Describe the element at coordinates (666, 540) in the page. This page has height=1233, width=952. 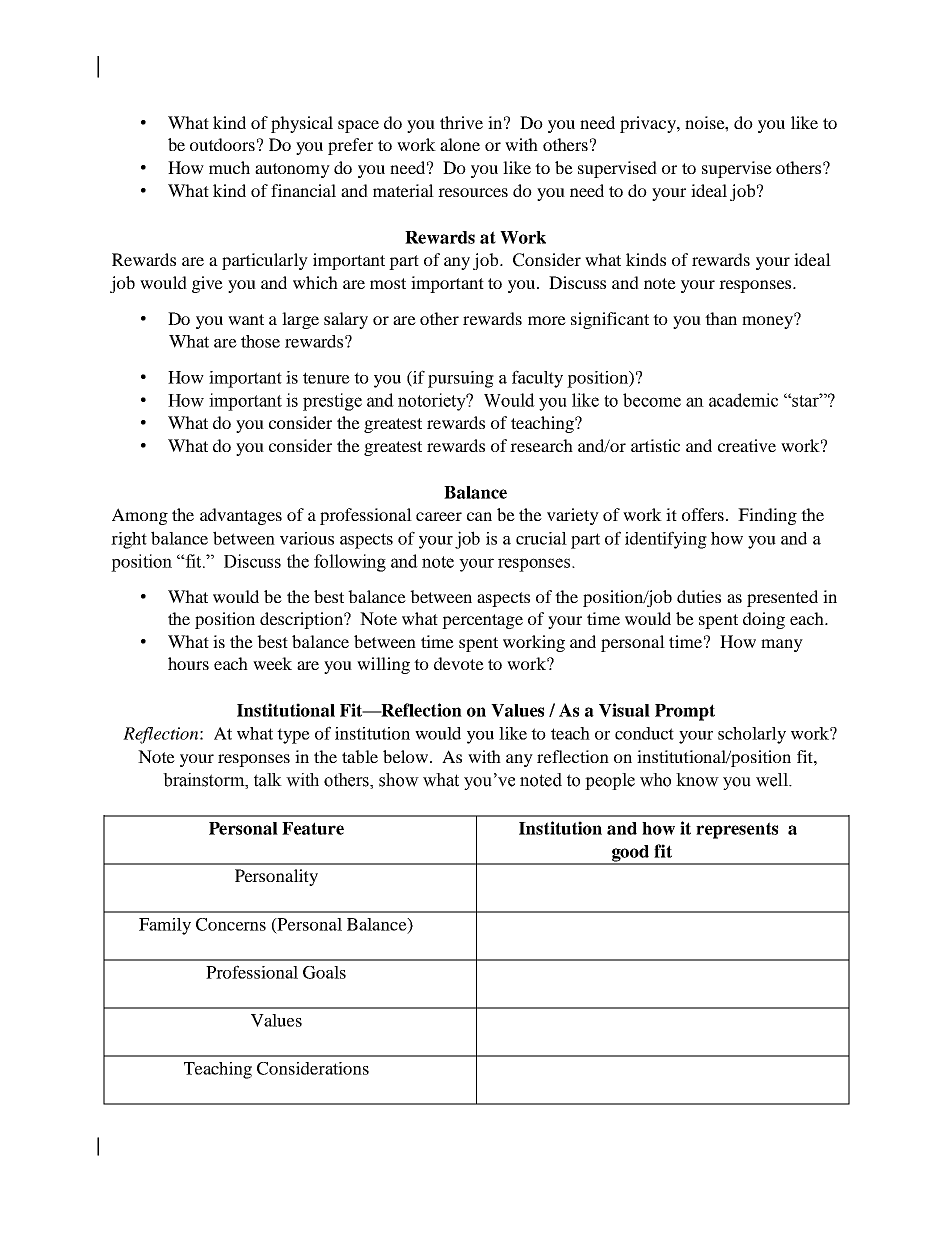
I see `identifying` at that location.
